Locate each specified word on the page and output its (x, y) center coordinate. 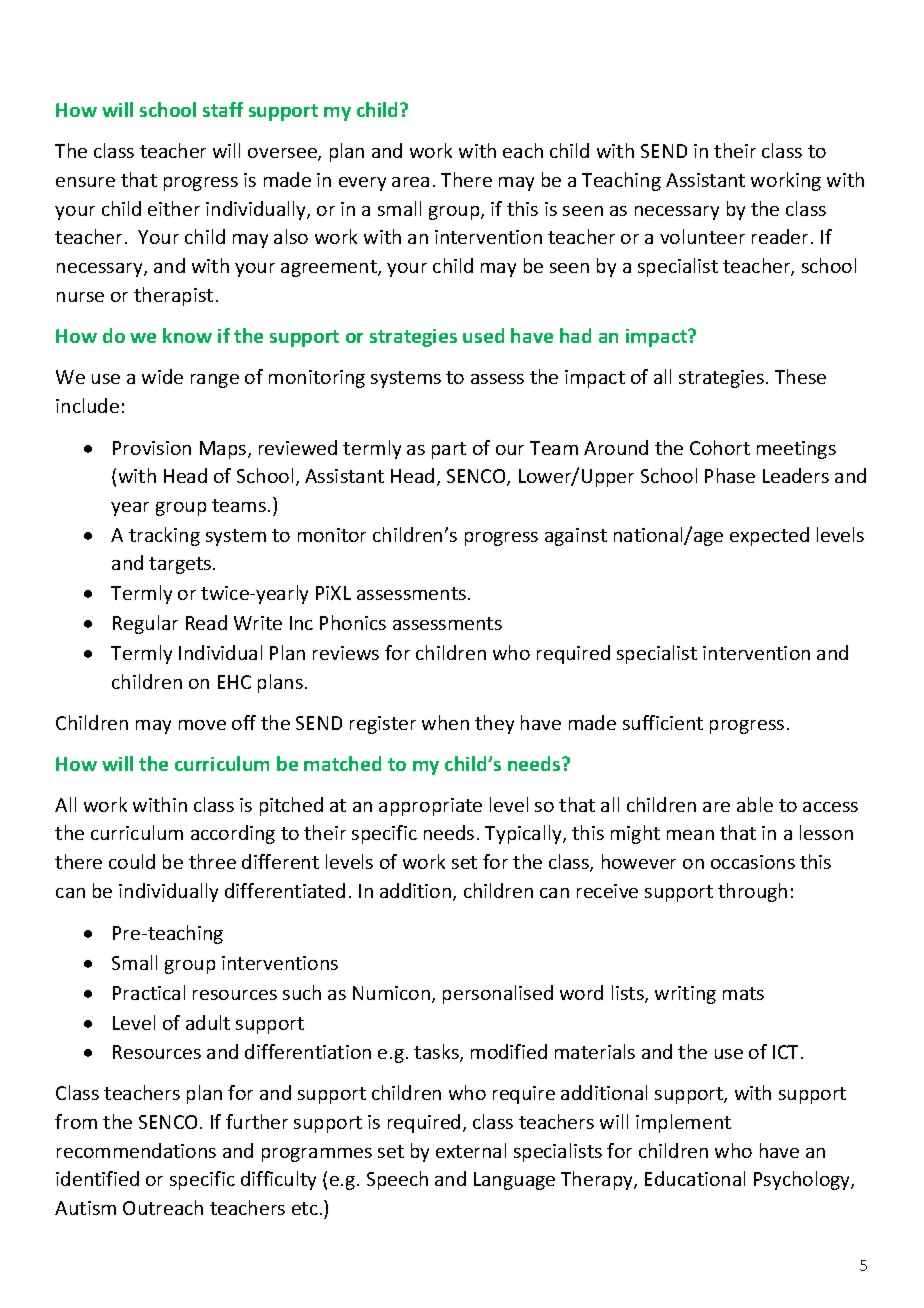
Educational (695, 1178)
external (471, 1150)
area (410, 182)
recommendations (136, 1150)
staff (223, 109)
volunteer (702, 236)
